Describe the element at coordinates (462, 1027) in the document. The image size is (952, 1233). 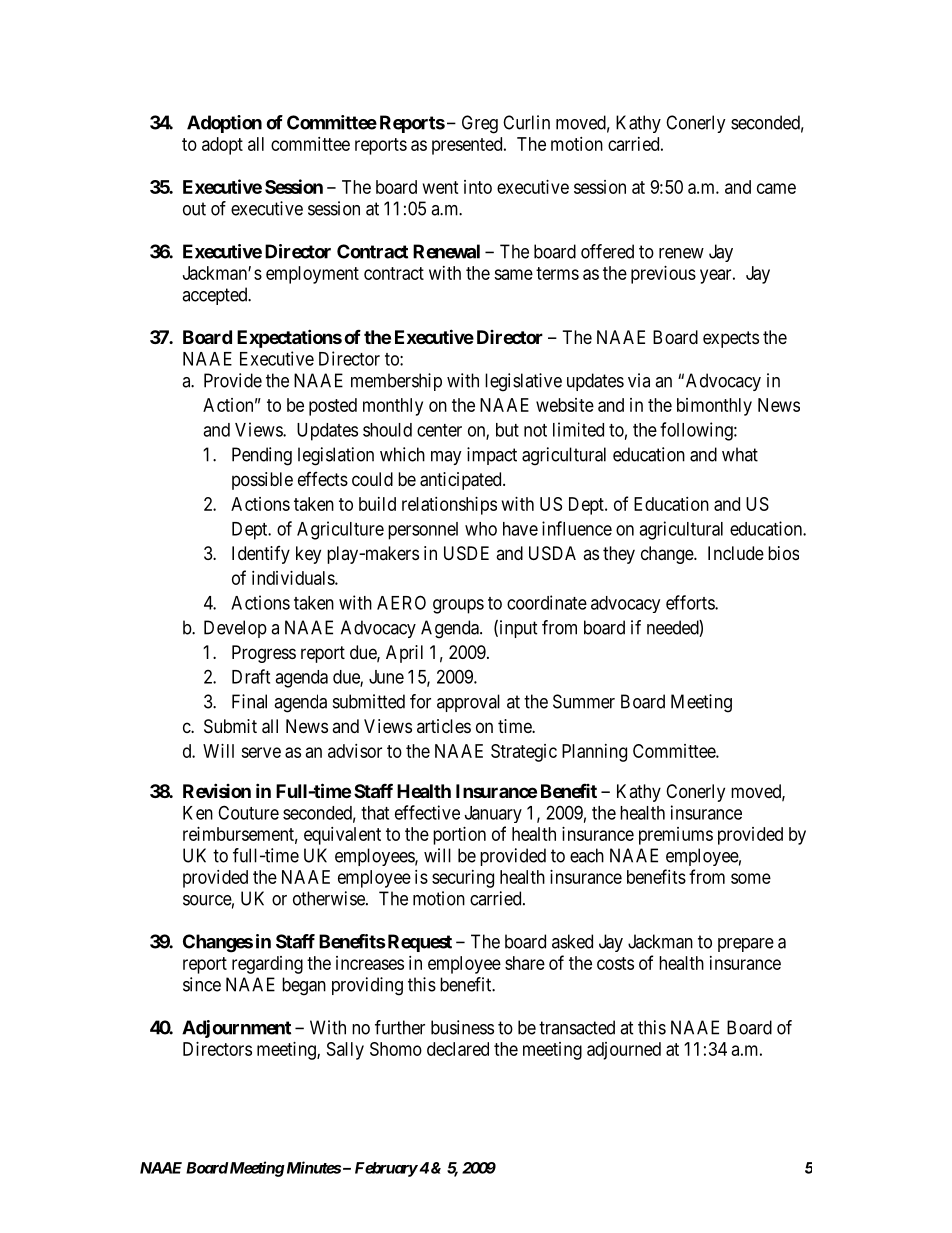
I see `business` at that location.
